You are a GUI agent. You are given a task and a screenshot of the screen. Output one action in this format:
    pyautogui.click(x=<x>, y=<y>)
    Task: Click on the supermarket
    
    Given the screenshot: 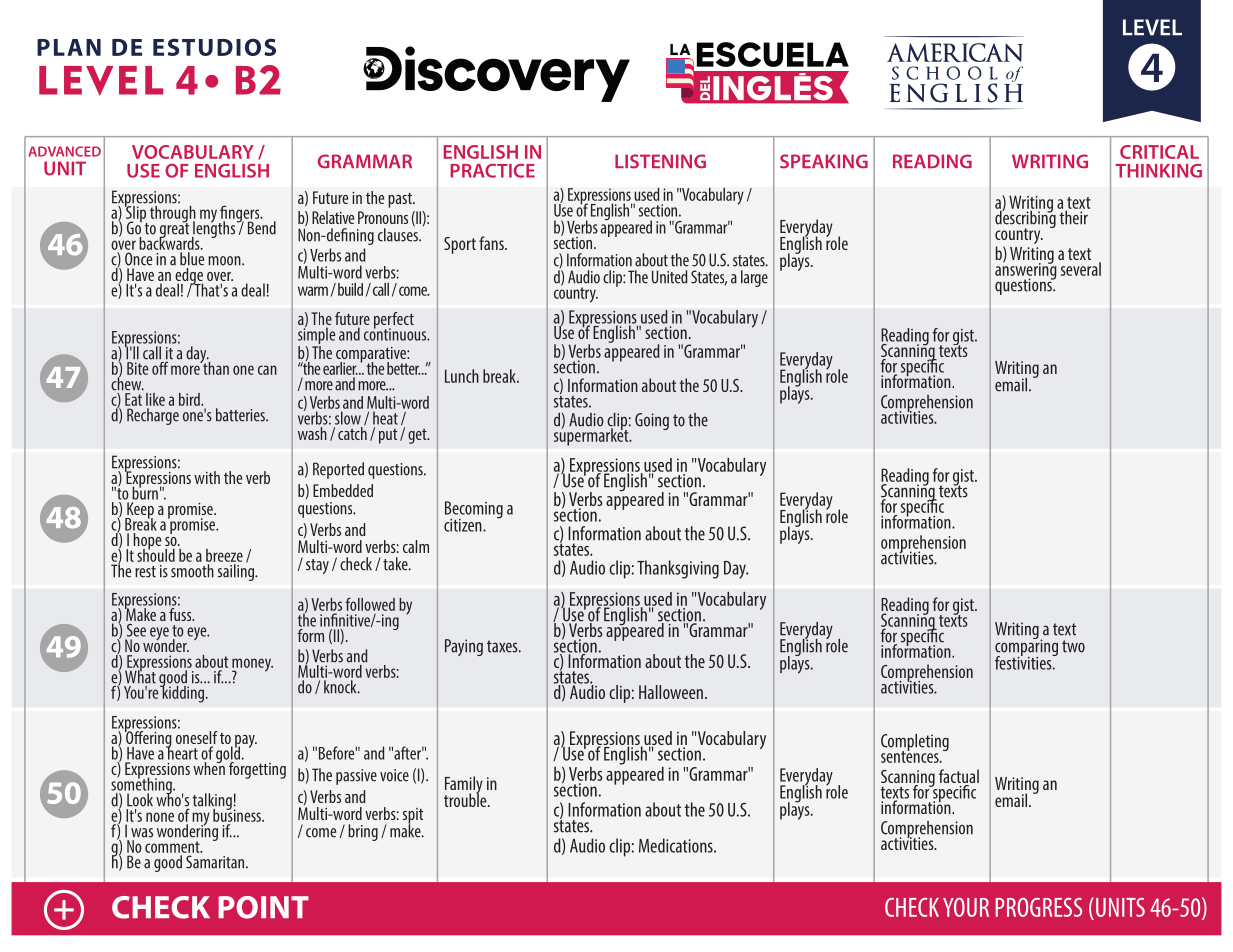 What is the action you would take?
    pyautogui.click(x=592, y=436)
